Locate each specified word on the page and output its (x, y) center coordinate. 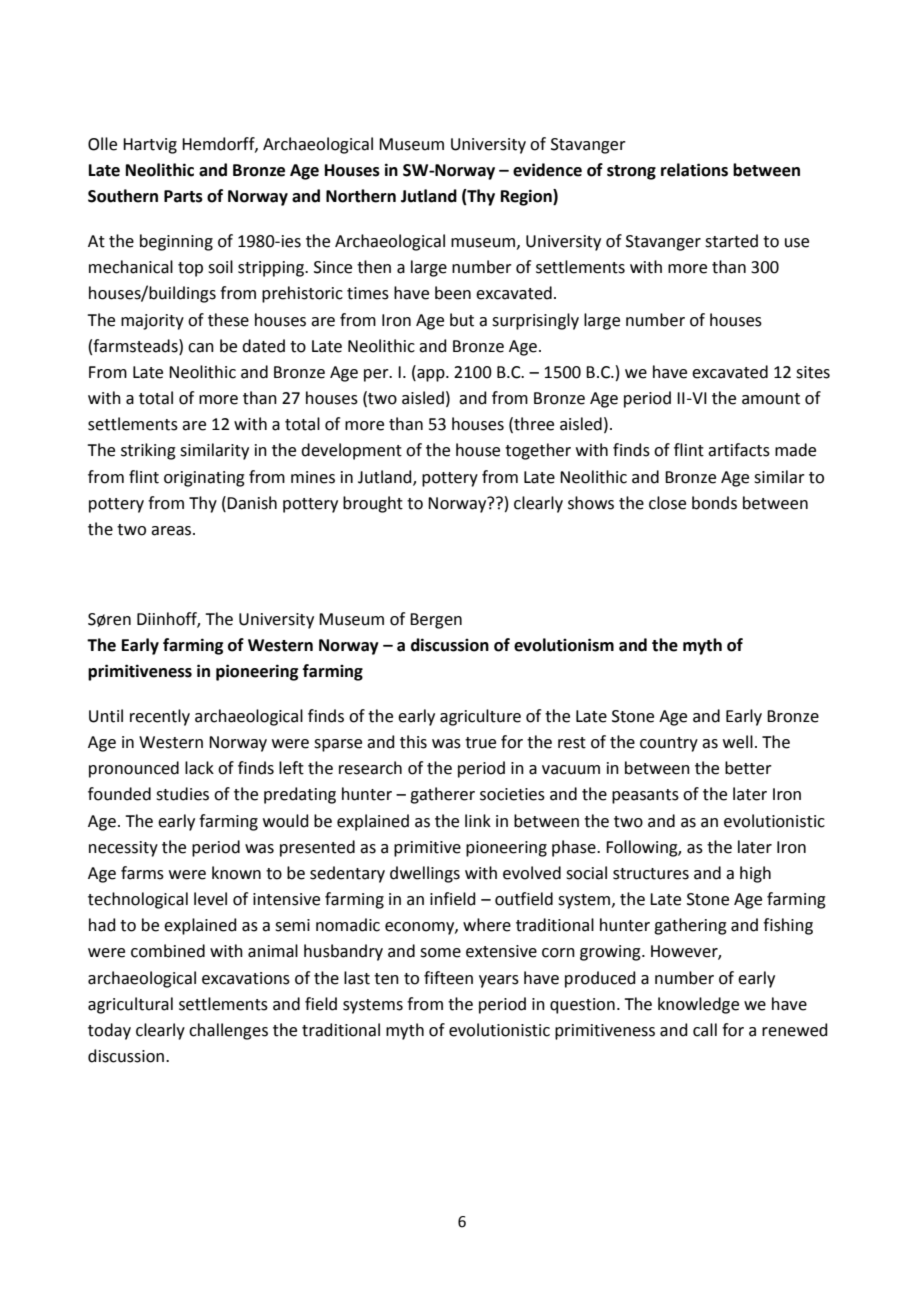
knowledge (698, 1005)
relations (694, 170)
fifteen (448, 978)
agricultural (130, 1005)
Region (527, 197)
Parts (183, 196)
